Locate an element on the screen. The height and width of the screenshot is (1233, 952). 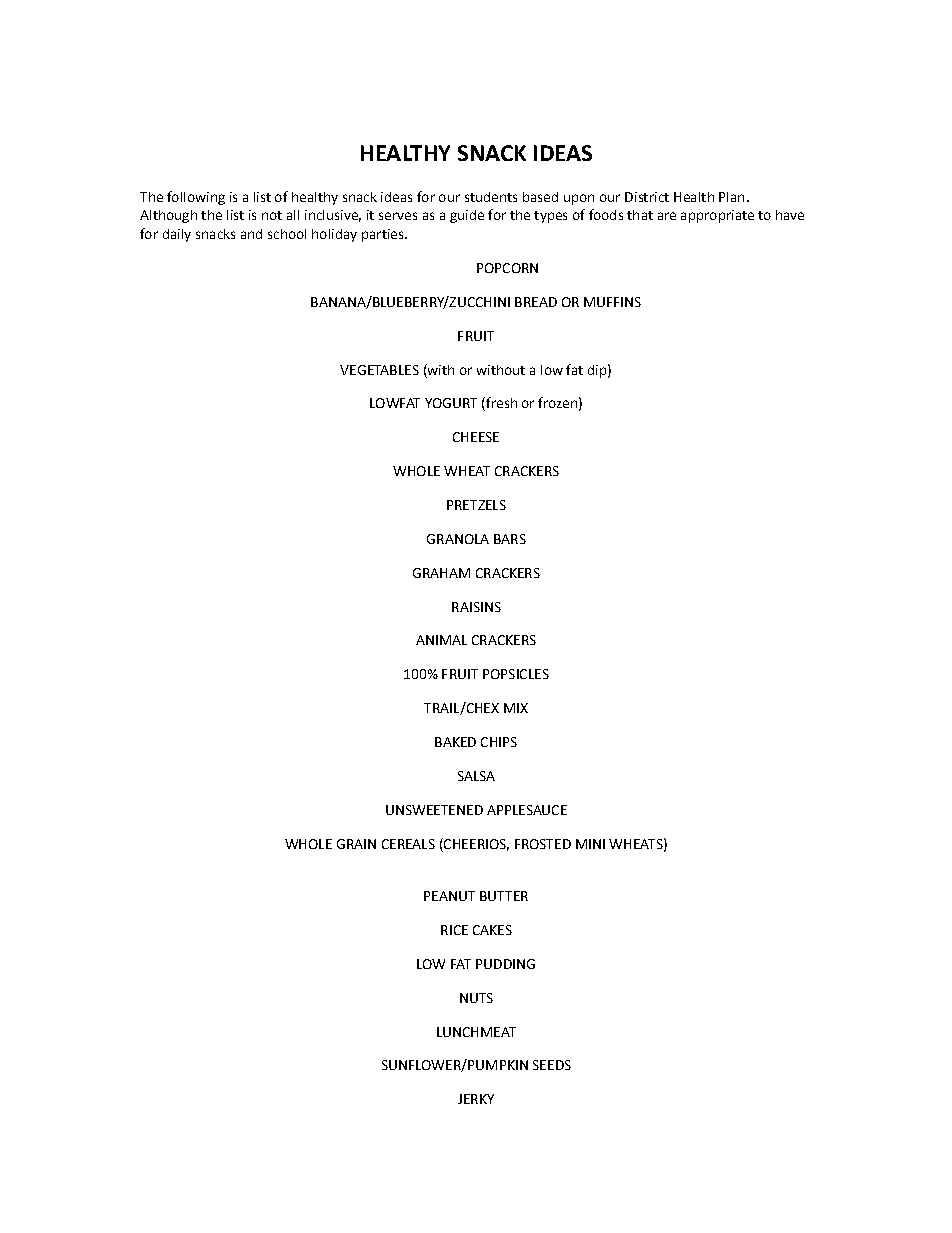
SALSA is located at coordinates (476, 776).
